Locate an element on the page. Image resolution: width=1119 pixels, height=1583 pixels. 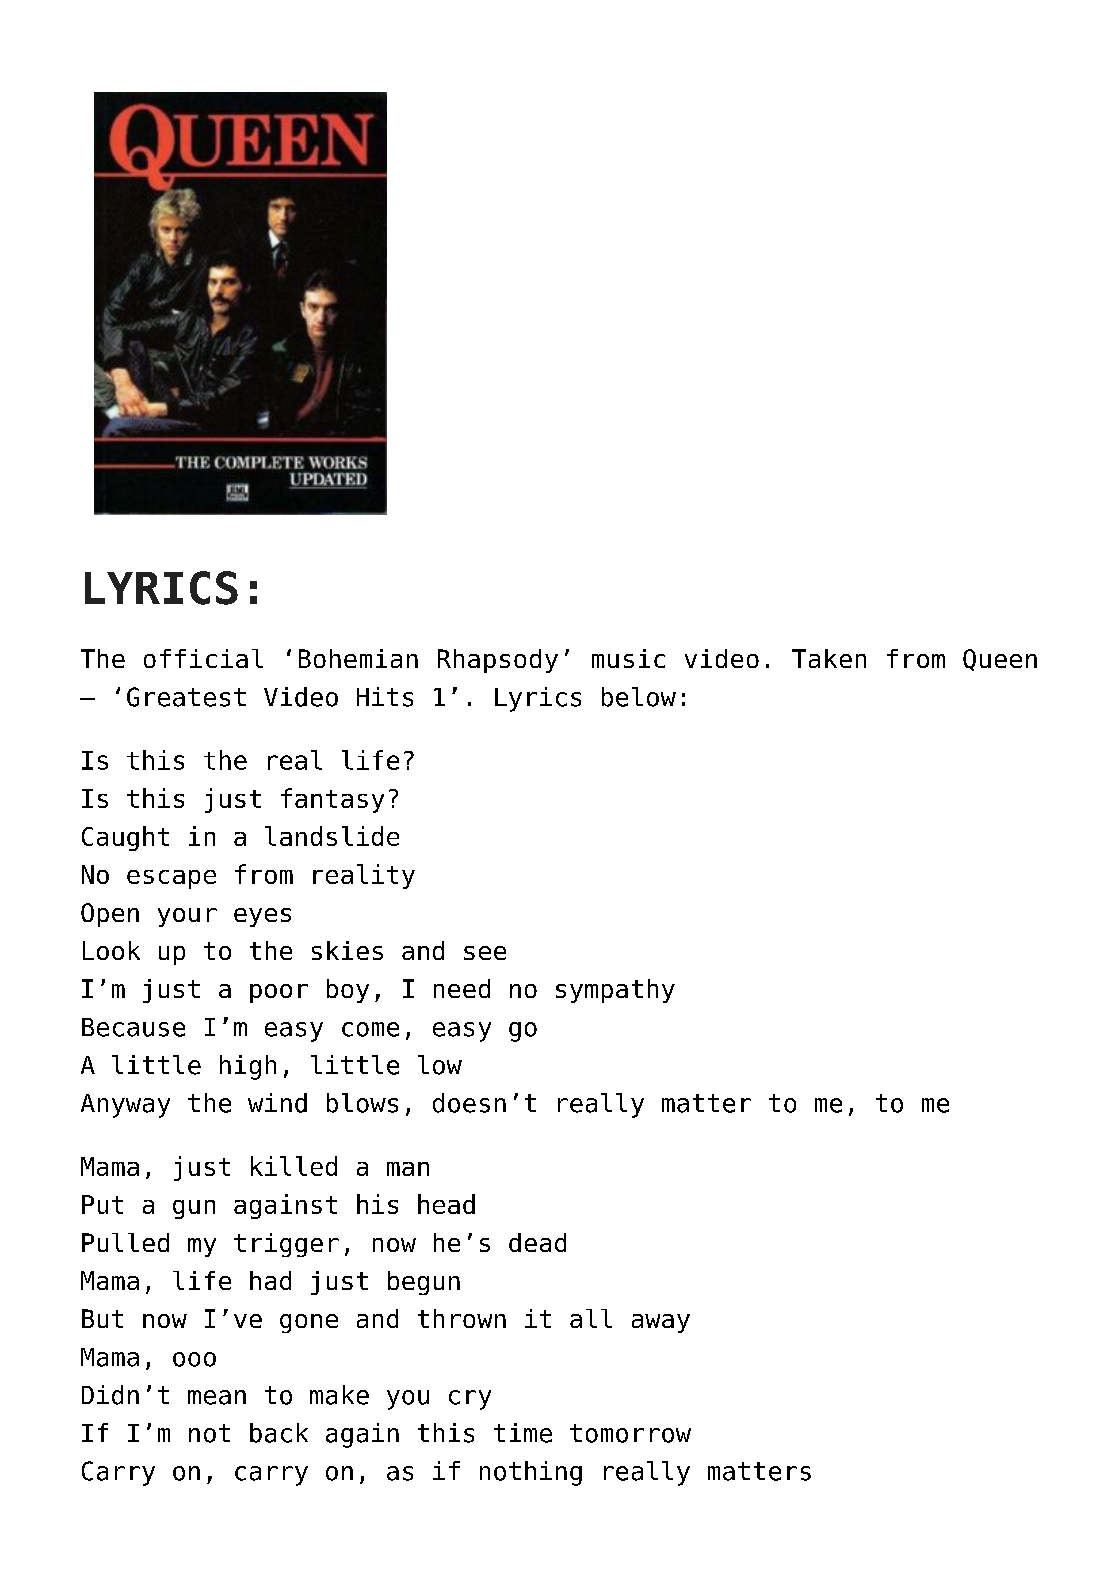
time is located at coordinates (523, 1433).
